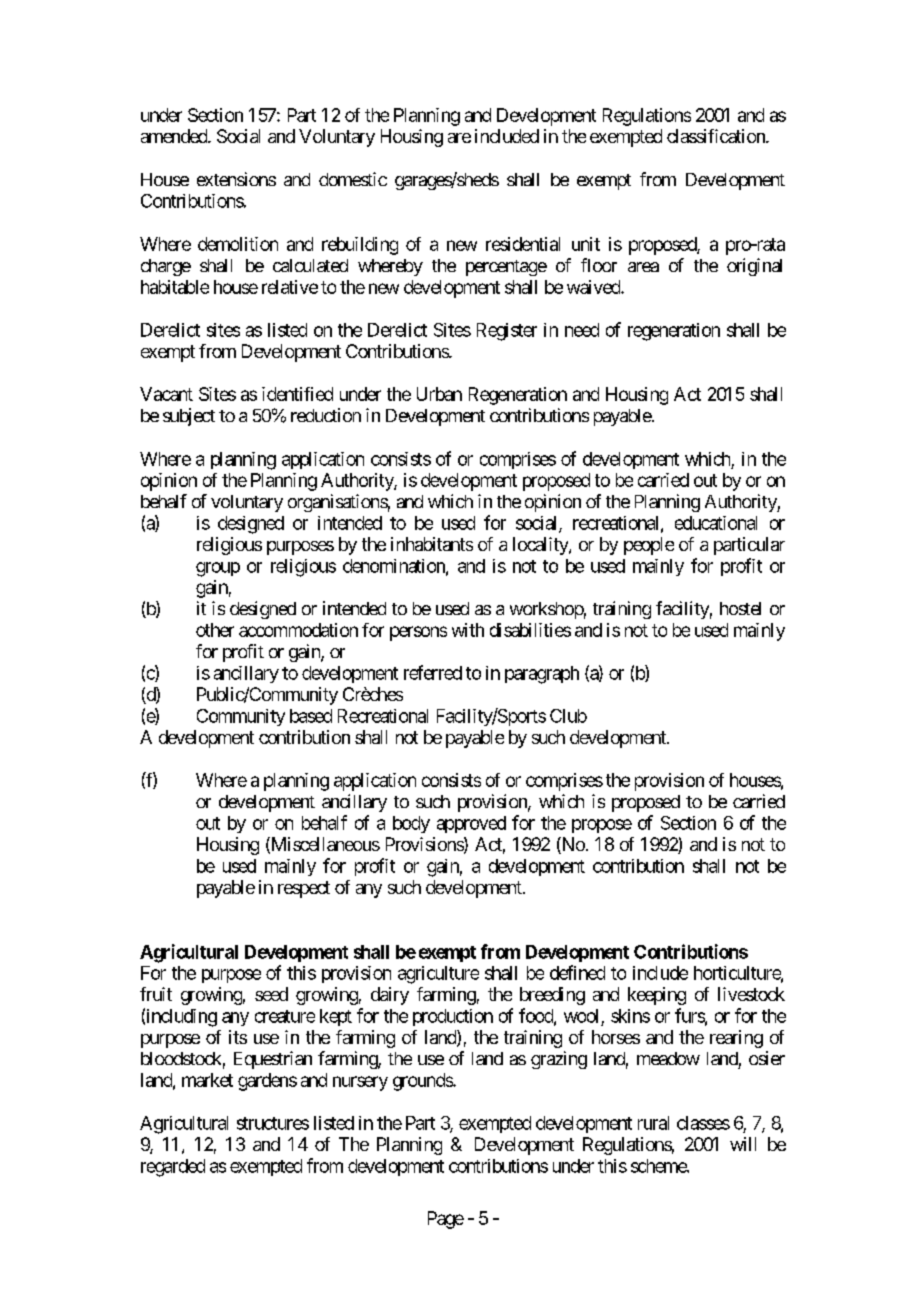  I want to click on nursery, so click(360, 1083).
